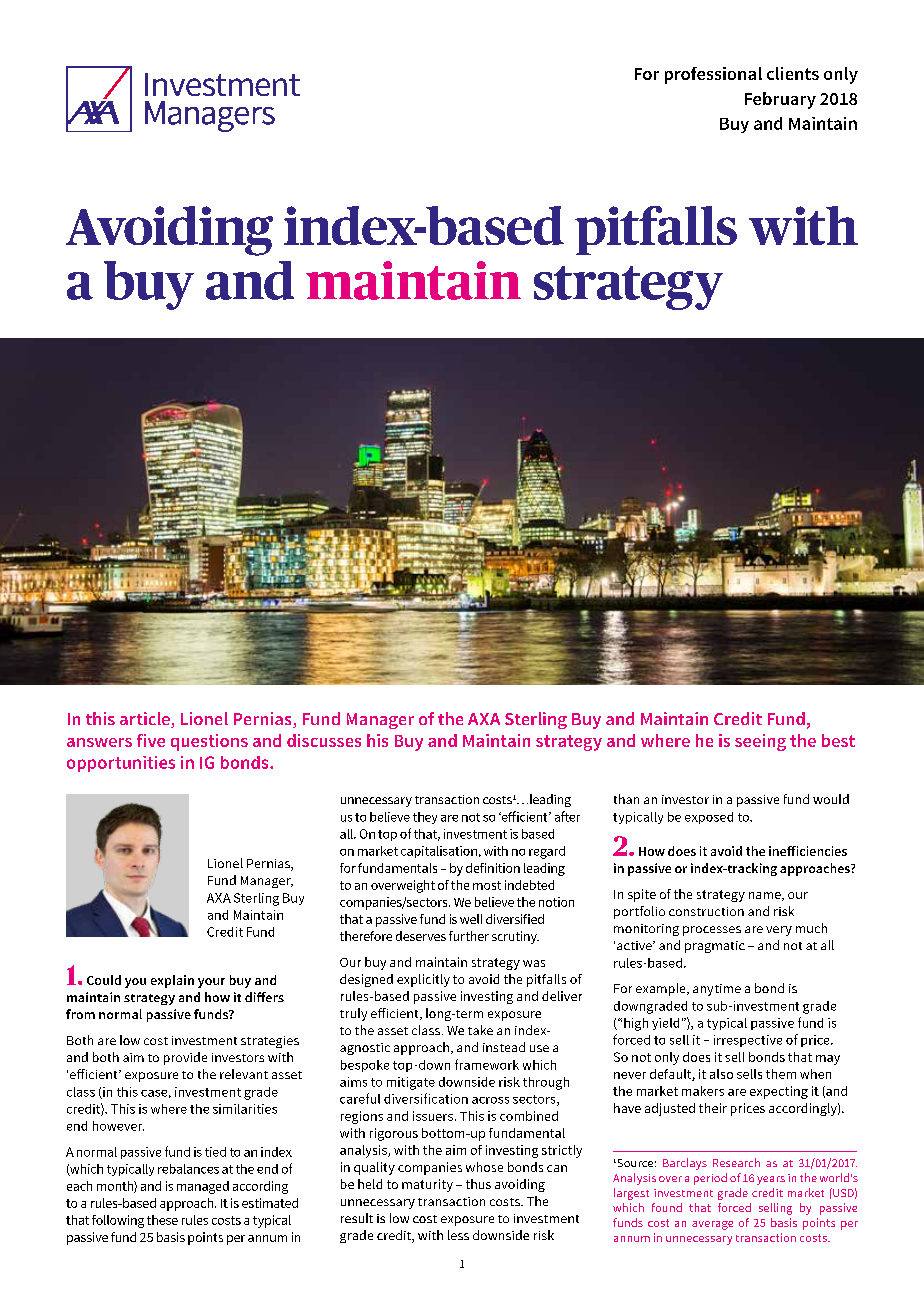  Describe the element at coordinates (713, 75) in the screenshot. I see `professional` at that location.
